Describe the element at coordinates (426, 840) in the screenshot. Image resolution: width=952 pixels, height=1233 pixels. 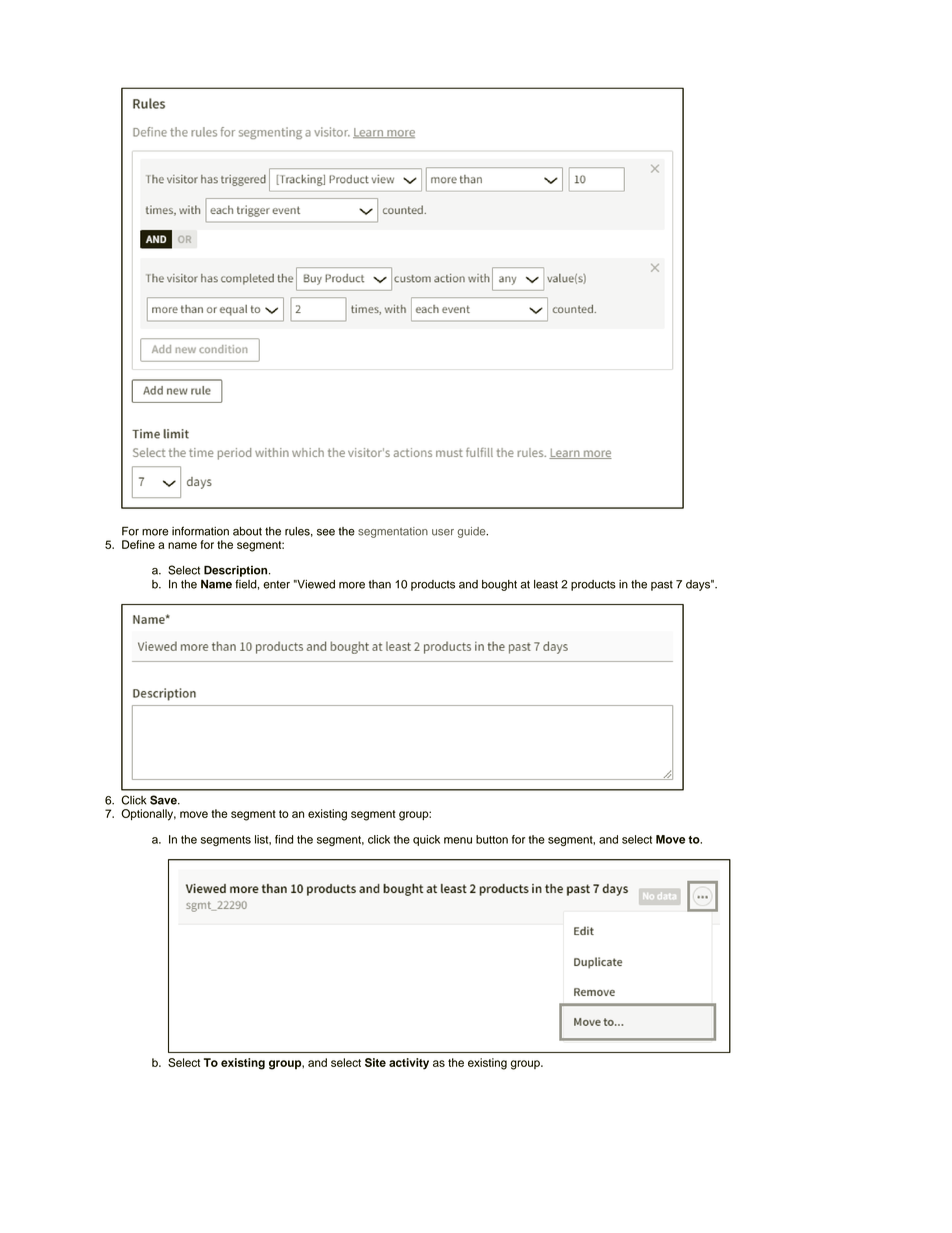
I see `quick` at that location.
